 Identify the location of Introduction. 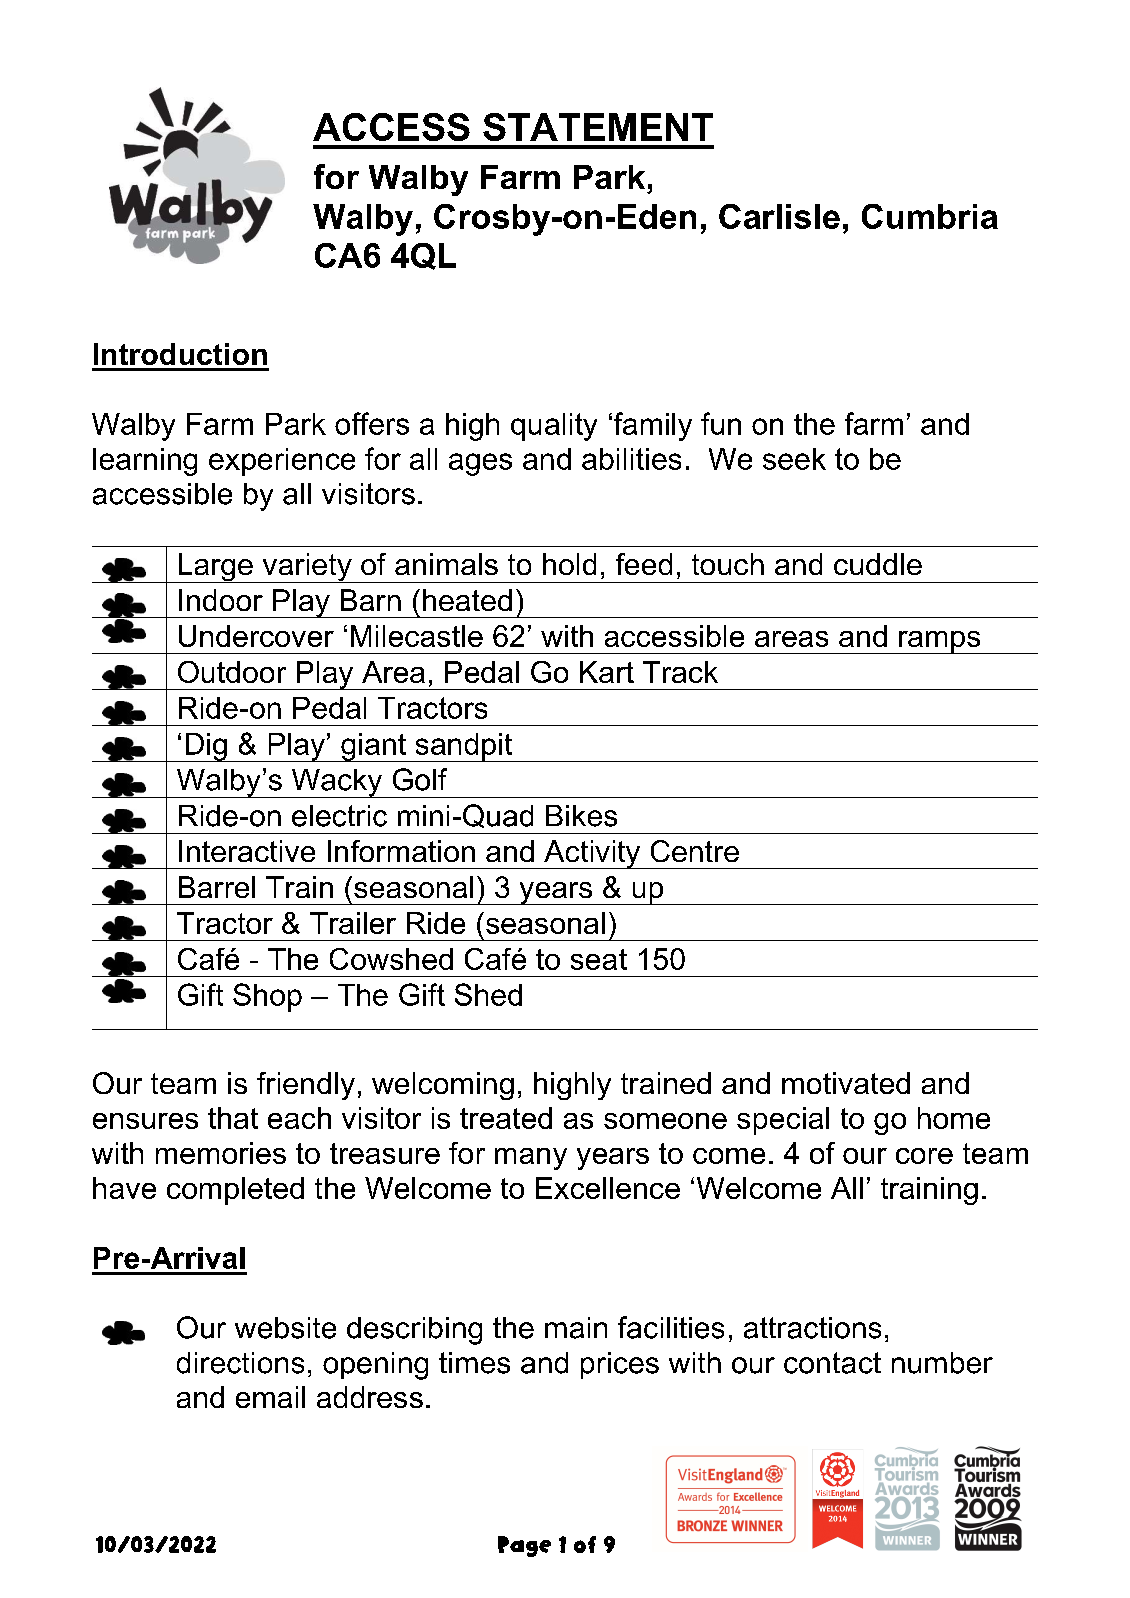
(180, 354).
